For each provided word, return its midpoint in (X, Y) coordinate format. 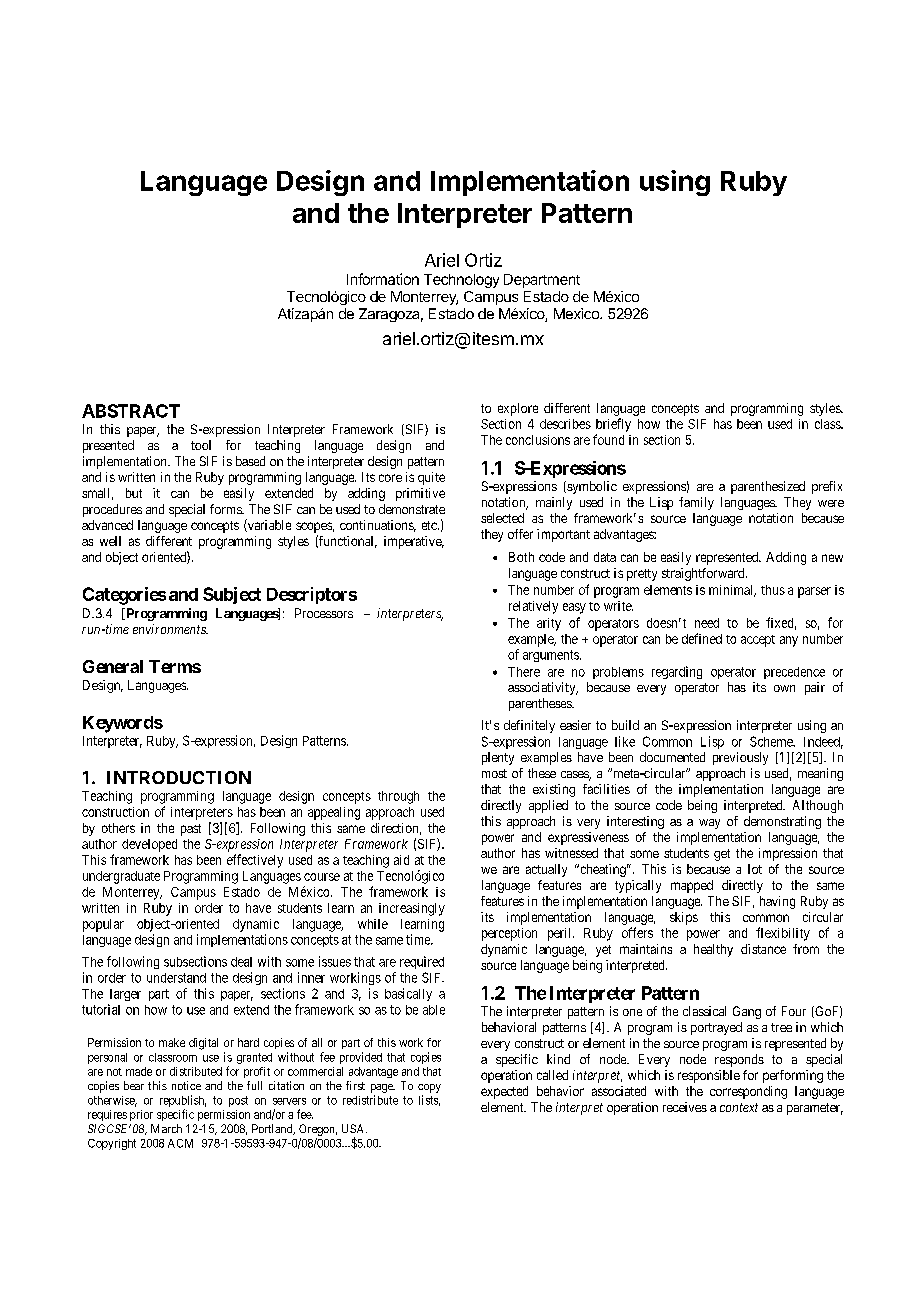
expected (504, 1092)
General (113, 666)
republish (183, 1102)
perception (509, 934)
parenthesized (768, 487)
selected (502, 518)
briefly (613, 425)
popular (103, 925)
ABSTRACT (131, 411)
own (784, 688)
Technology (461, 281)
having (777, 902)
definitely (529, 726)
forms (226, 509)
